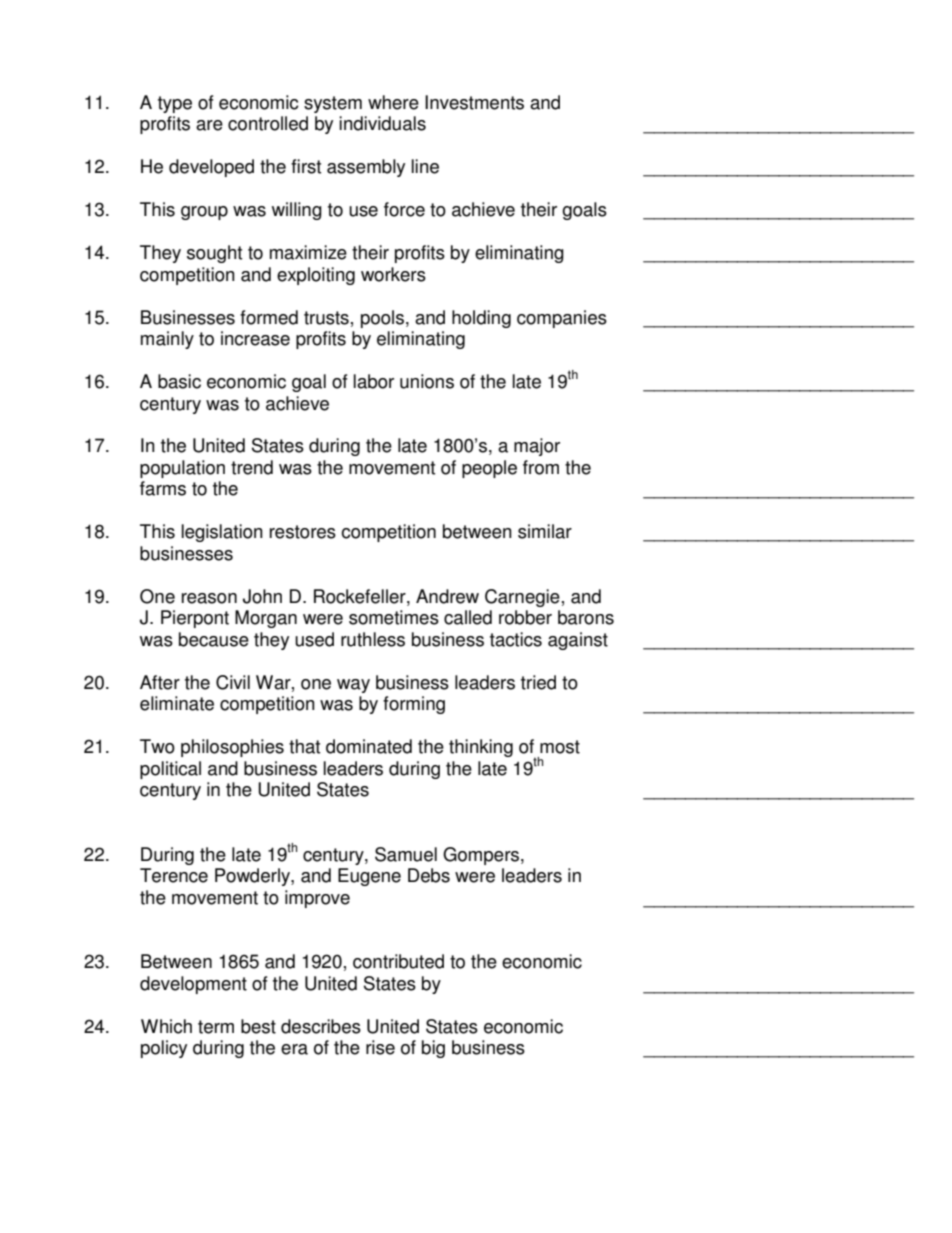  What do you see at coordinates (374, 381) in the page?
I see `labor` at bounding box center [374, 381].
